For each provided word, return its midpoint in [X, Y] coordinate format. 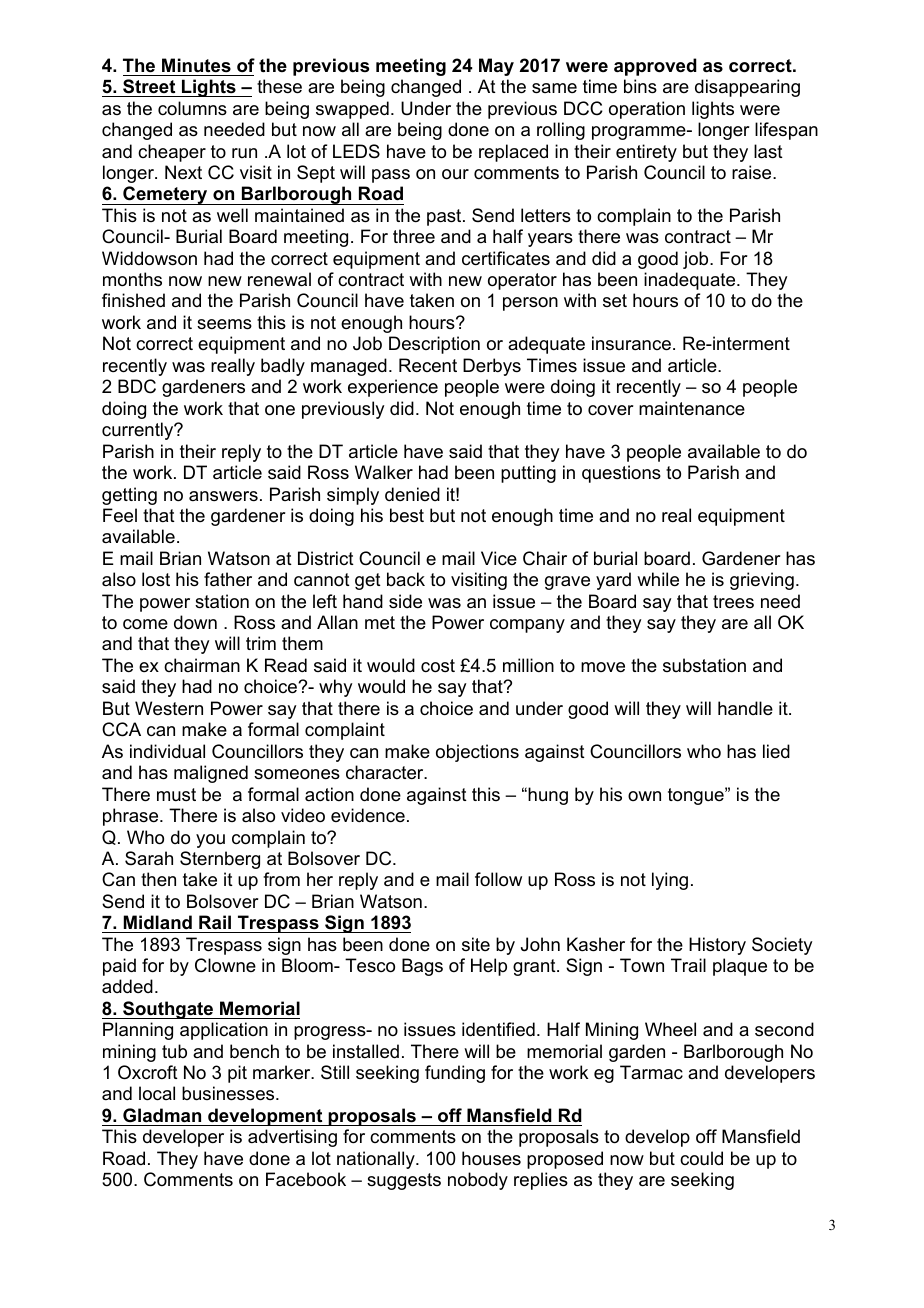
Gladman [162, 1115]
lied [776, 751]
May [496, 67]
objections [477, 753]
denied [412, 494]
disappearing [747, 88]
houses [491, 1158]
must [176, 794]
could [701, 1158]
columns [192, 108]
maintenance [692, 408]
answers [223, 496]
